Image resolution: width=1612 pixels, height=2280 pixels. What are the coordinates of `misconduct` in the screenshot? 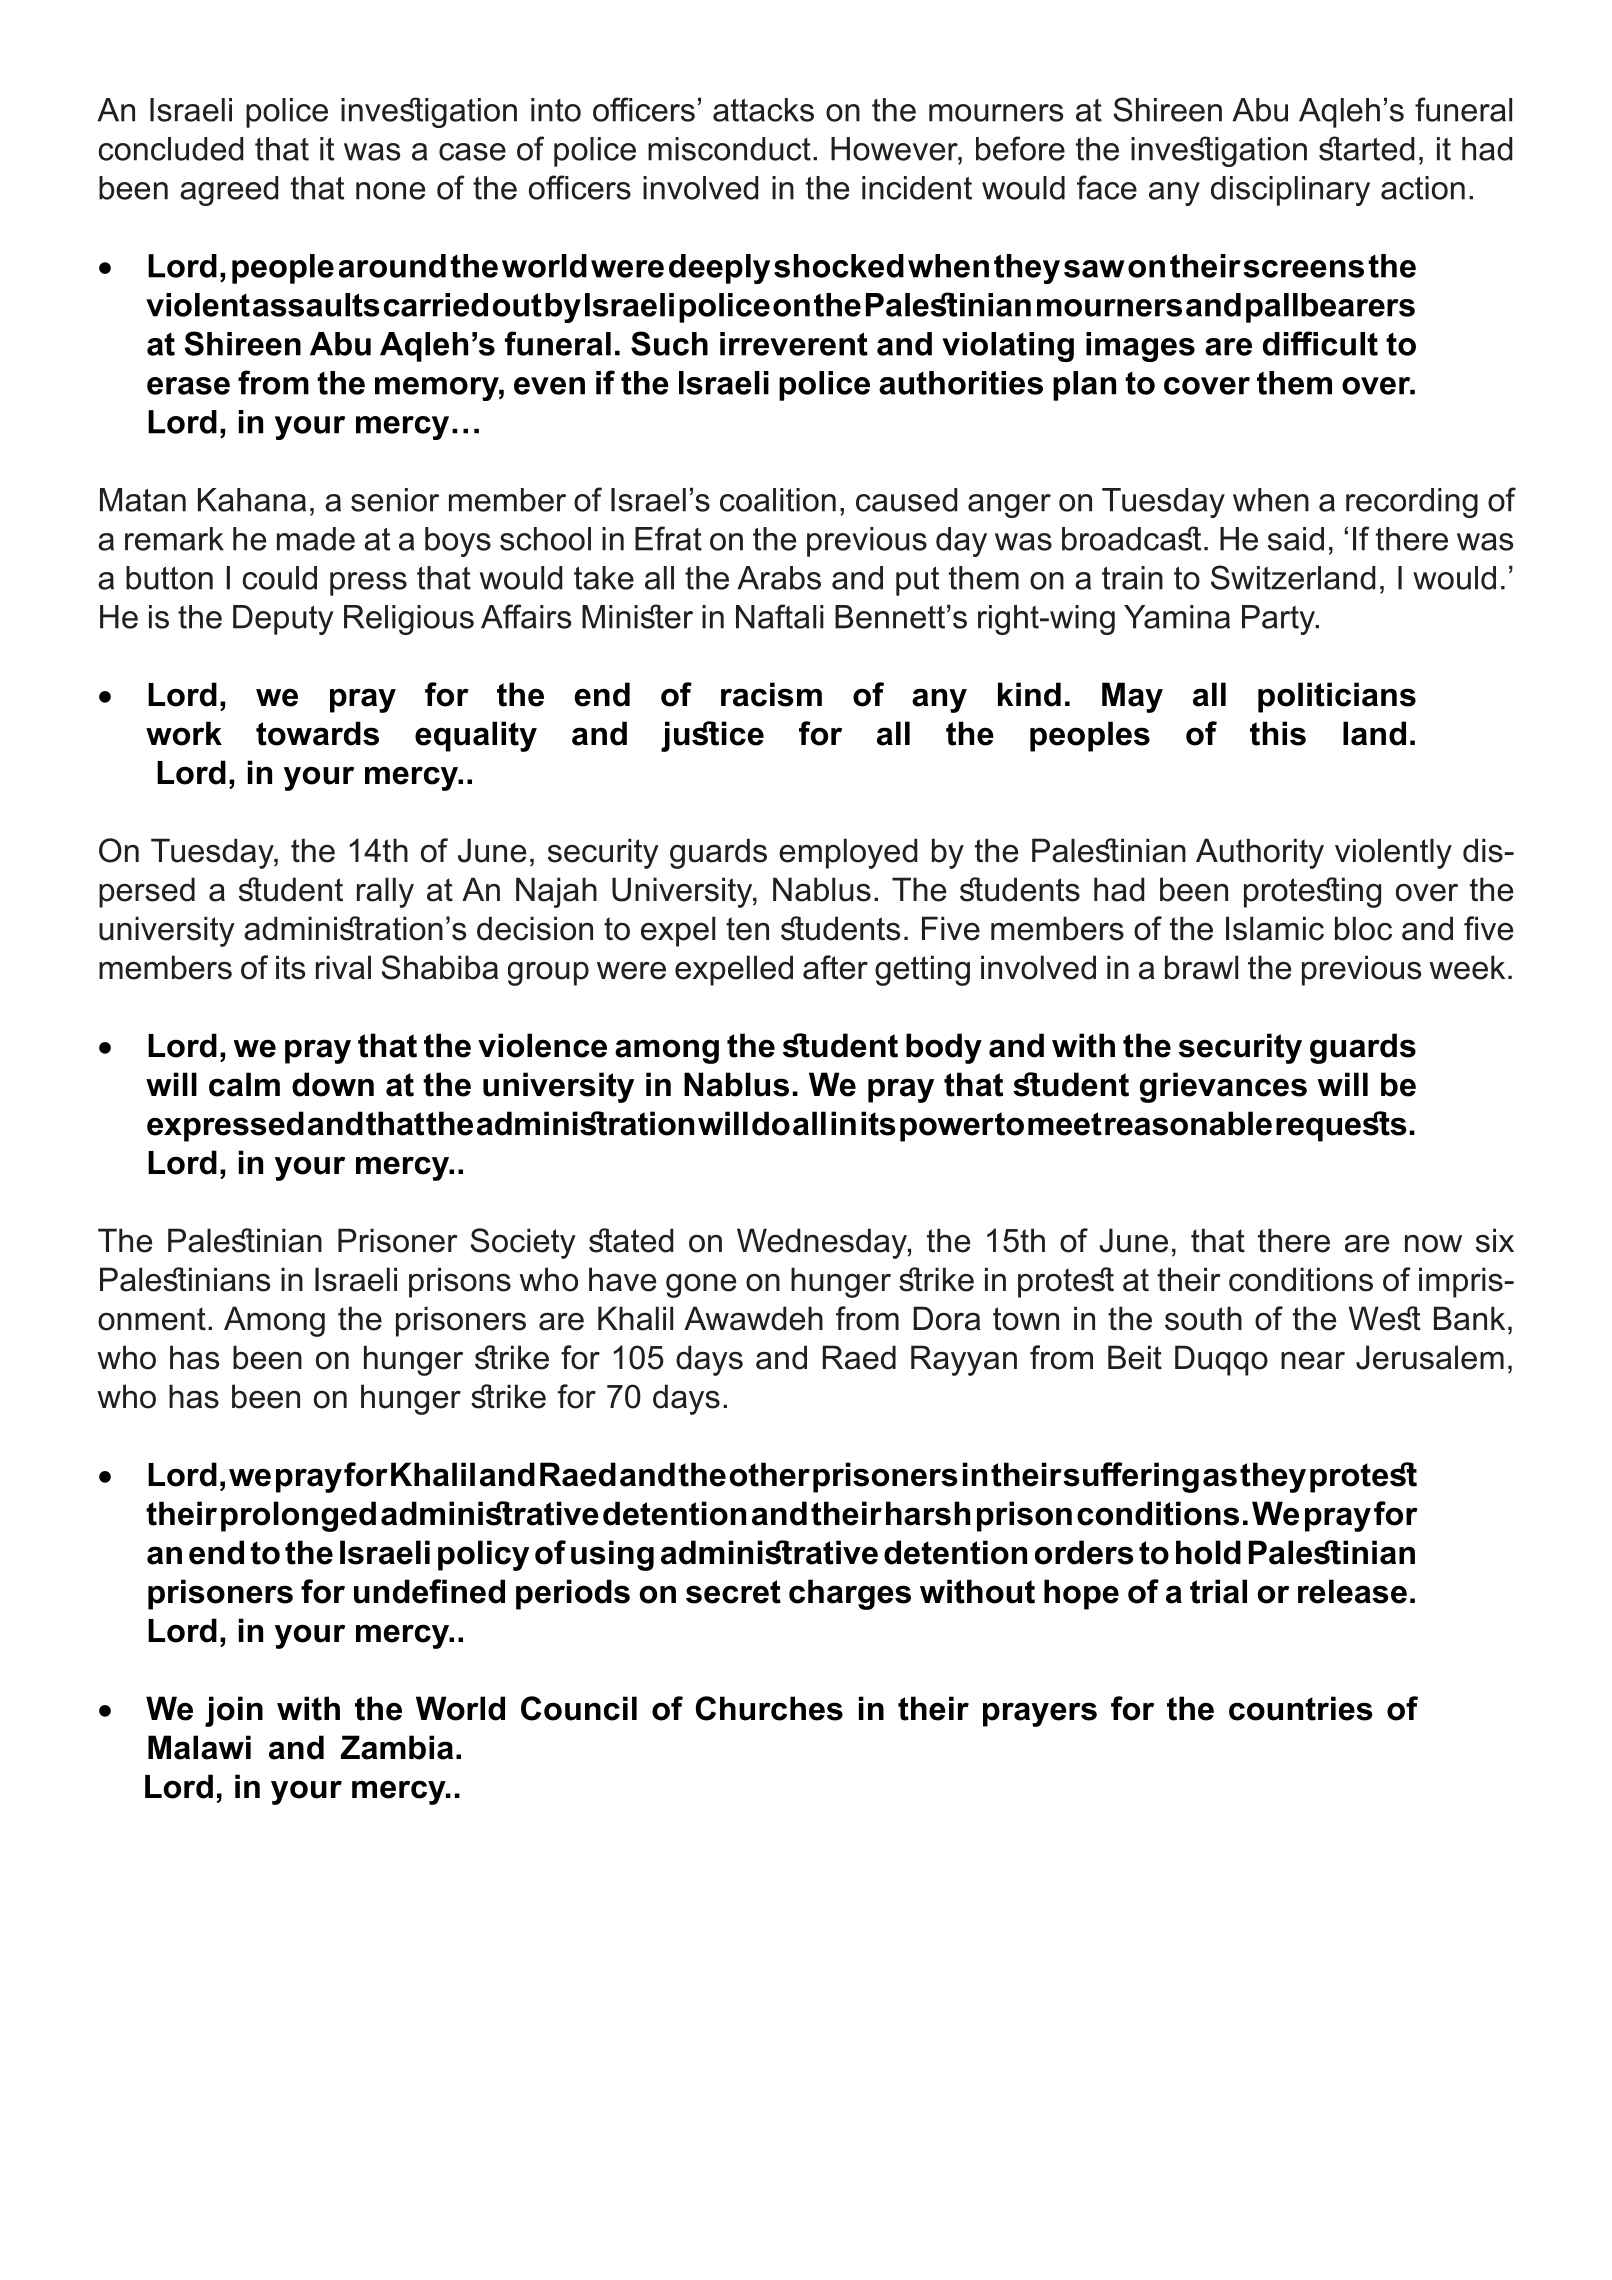 It's located at (729, 149).
